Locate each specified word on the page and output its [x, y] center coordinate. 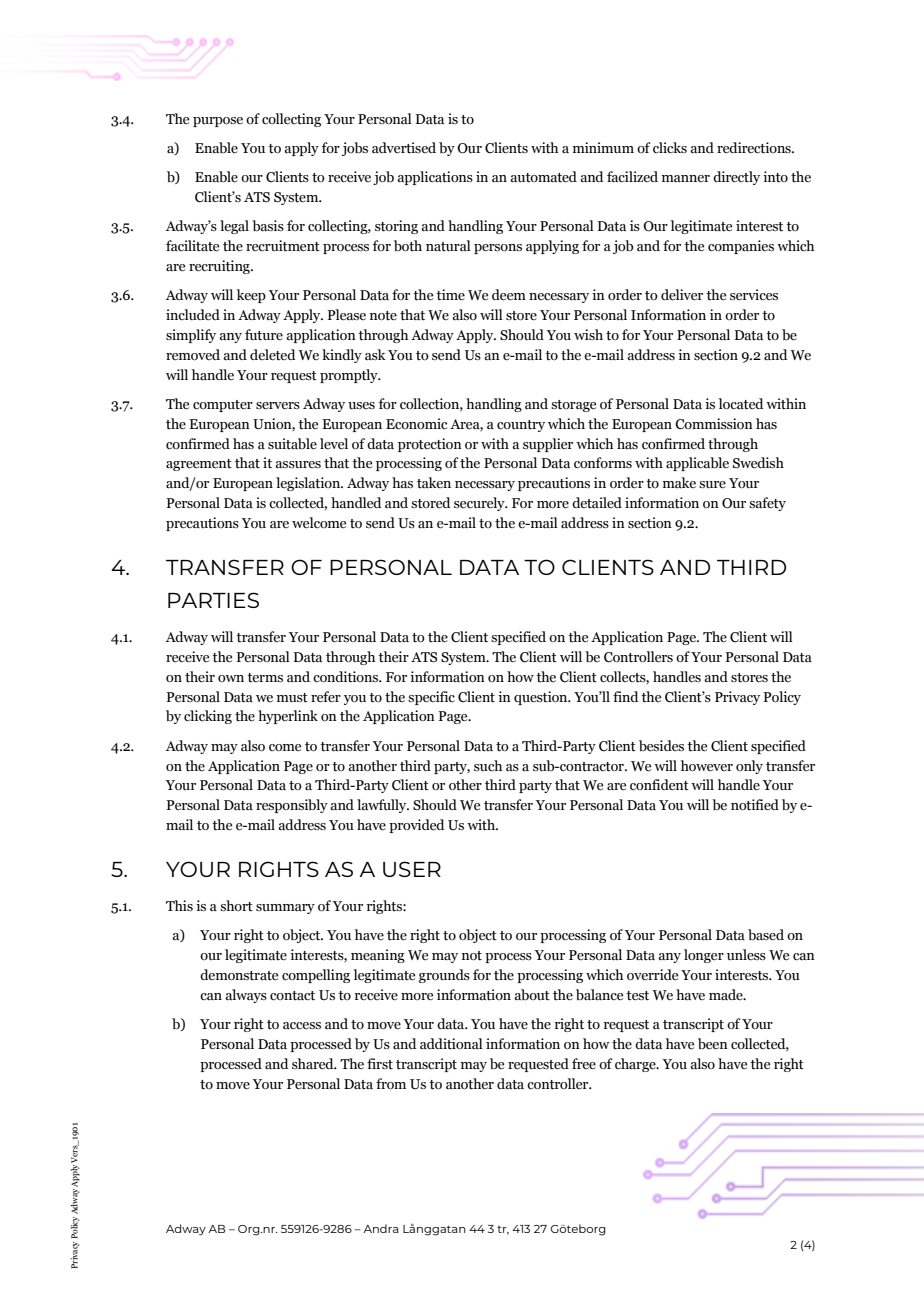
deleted [272, 355]
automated [543, 177]
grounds [444, 976]
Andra [380, 1228]
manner [686, 178]
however [707, 766]
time [450, 295]
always [246, 996]
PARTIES [213, 600]
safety [767, 504]
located [741, 404]
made [727, 995]
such [488, 766]
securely [480, 504]
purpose [218, 122]
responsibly [292, 806]
